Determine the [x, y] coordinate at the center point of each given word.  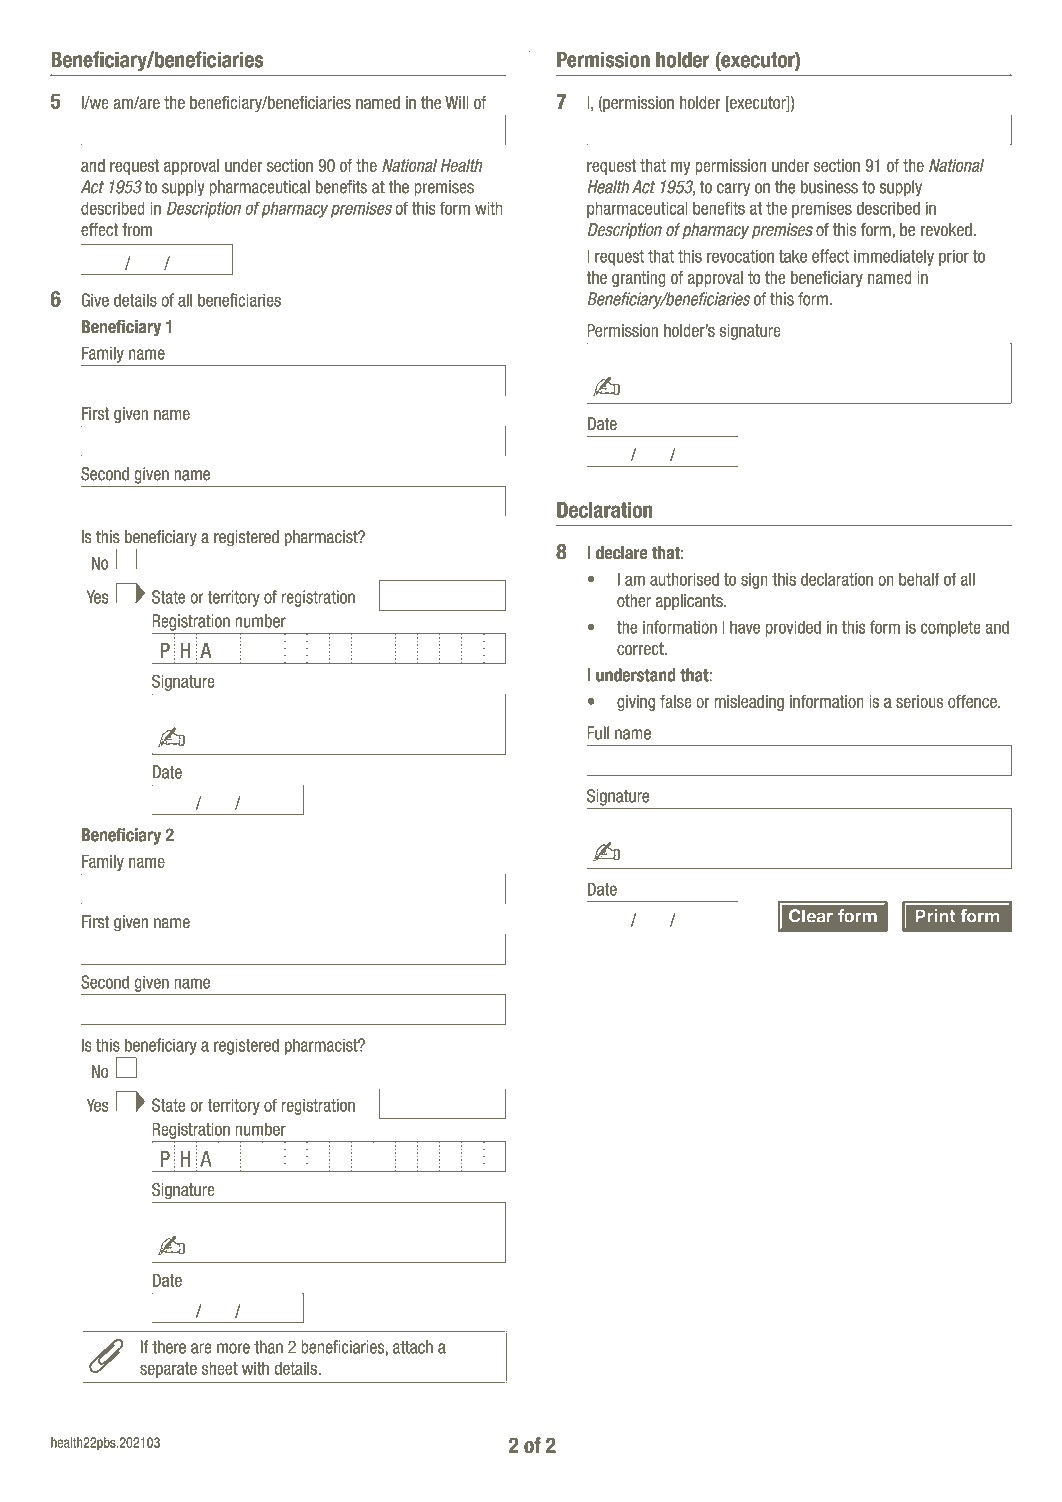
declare [622, 553]
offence [973, 701]
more [233, 1348]
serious [919, 701]
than [268, 1347]
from [137, 230]
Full [598, 733]
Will [457, 102]
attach [413, 1347]
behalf [919, 579]
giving [636, 703]
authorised [684, 579]
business [829, 187]
